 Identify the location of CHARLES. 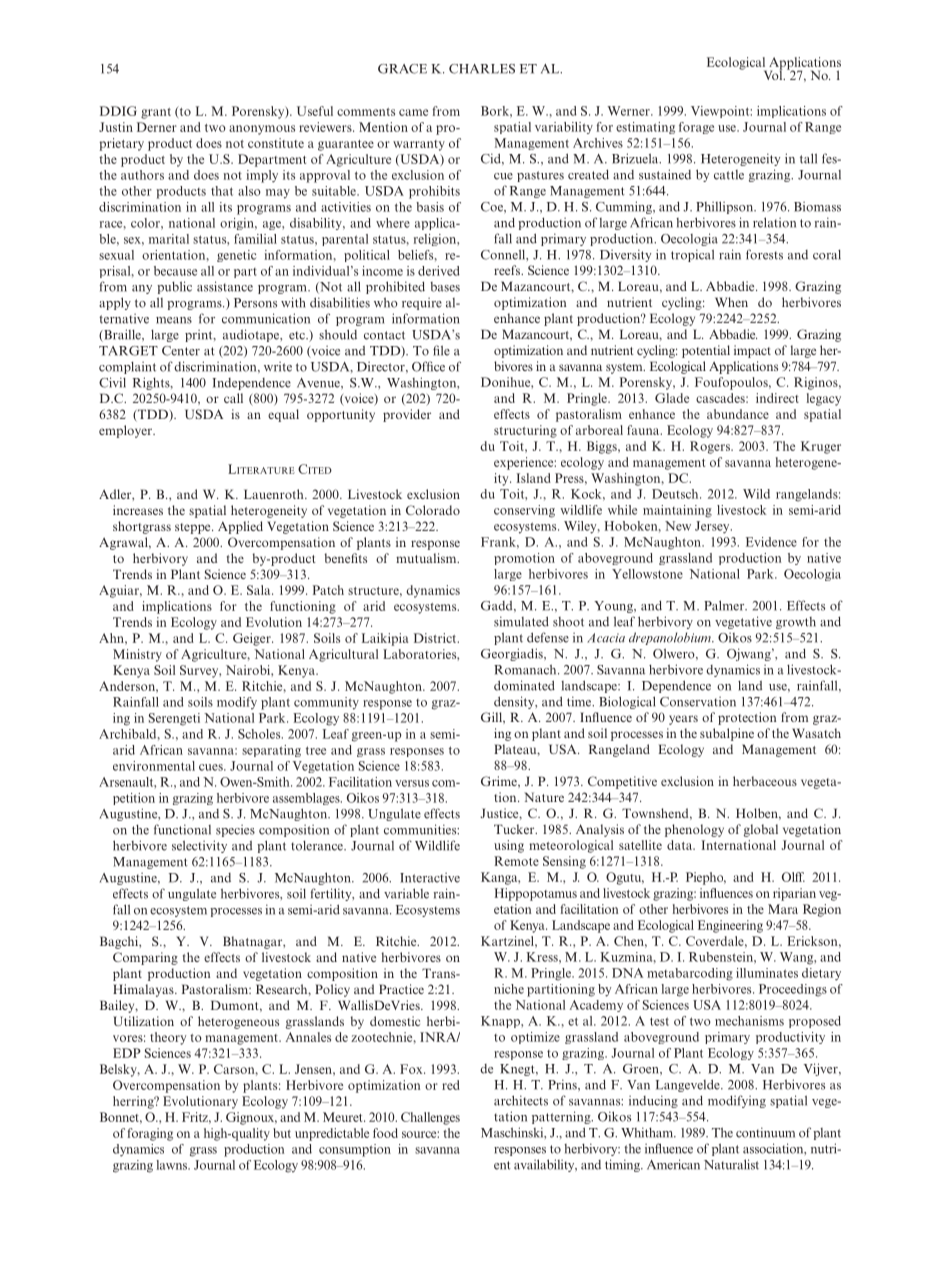
(482, 69).
